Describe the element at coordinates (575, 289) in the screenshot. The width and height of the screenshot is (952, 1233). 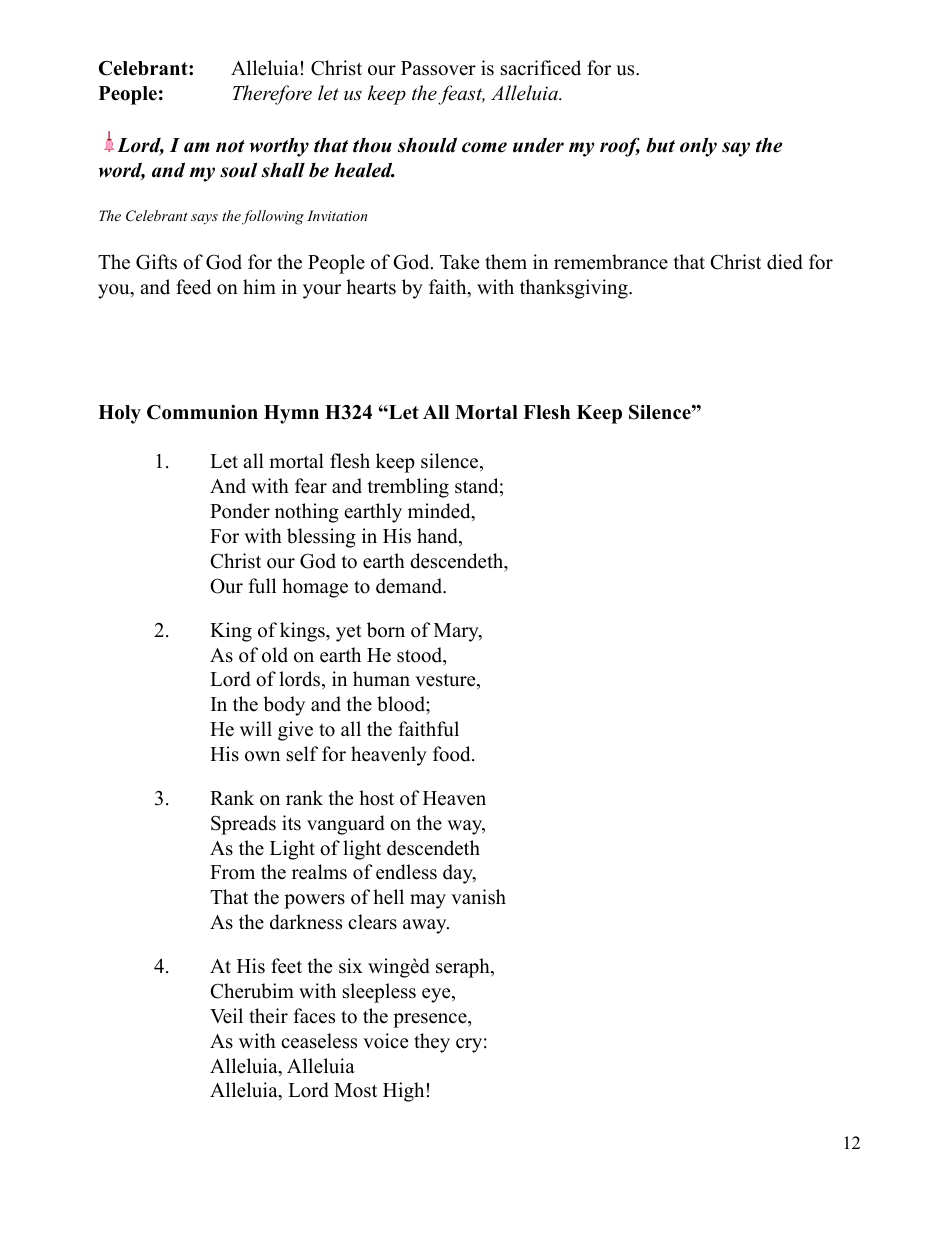
I see `thanksgiving` at that location.
